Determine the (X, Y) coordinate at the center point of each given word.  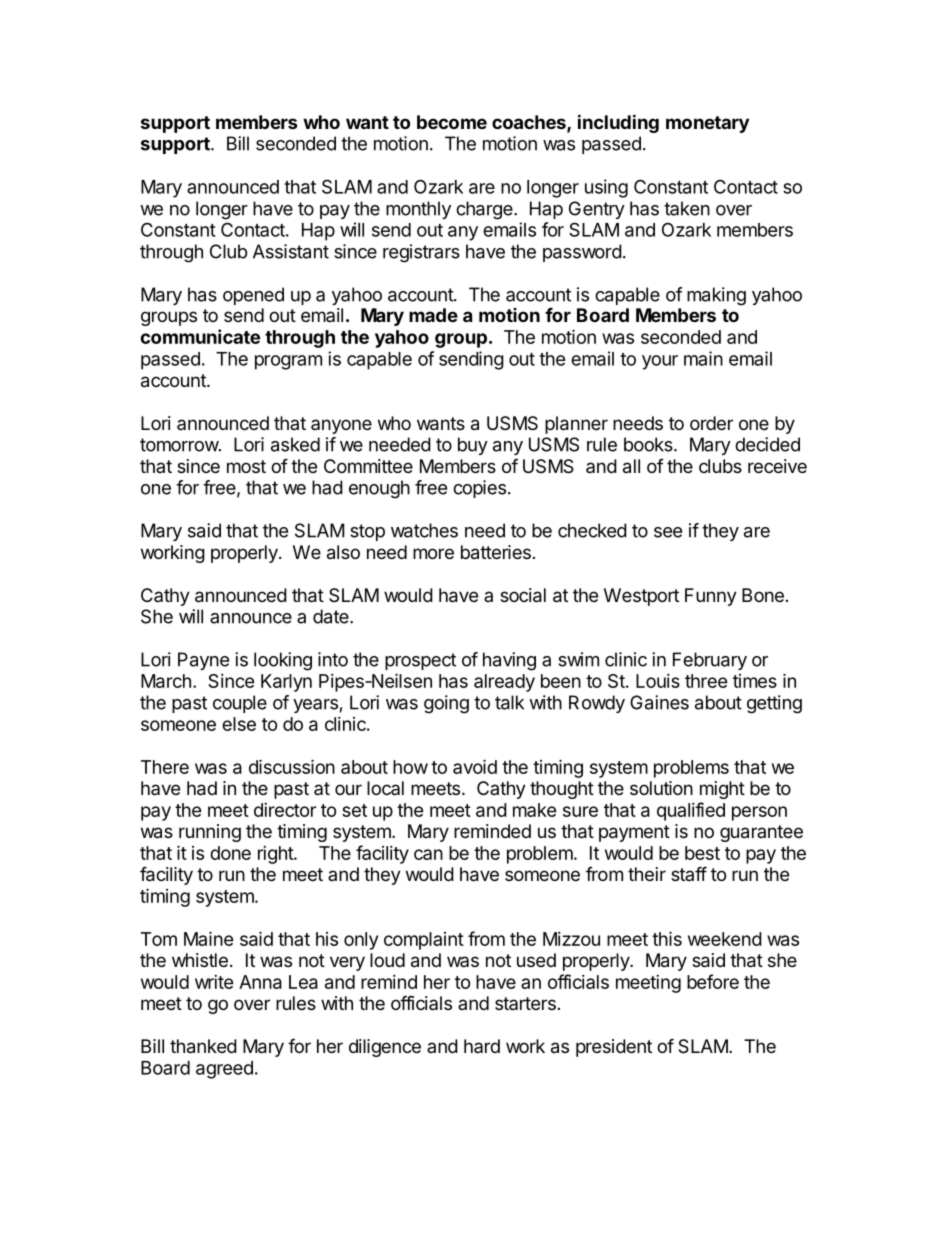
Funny (711, 597)
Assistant (291, 251)
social (523, 595)
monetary (707, 124)
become (452, 122)
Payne (203, 661)
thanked (203, 1046)
